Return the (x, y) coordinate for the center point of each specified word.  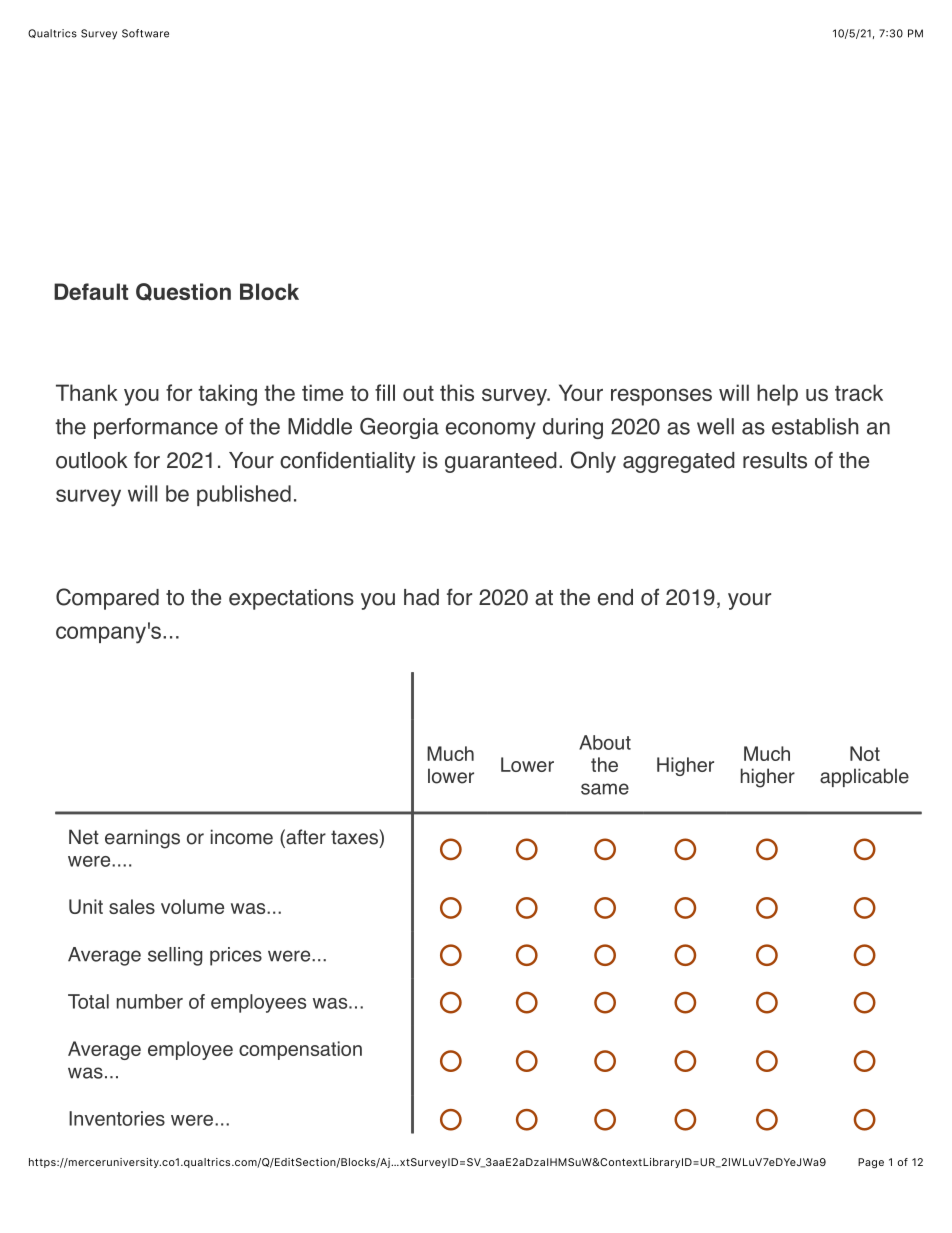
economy (491, 430)
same (605, 789)
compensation (300, 1050)
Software (145, 33)
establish (815, 426)
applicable (864, 777)
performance (156, 428)
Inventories (117, 1118)
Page (871, 1163)
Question (183, 292)
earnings (142, 839)
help (777, 395)
